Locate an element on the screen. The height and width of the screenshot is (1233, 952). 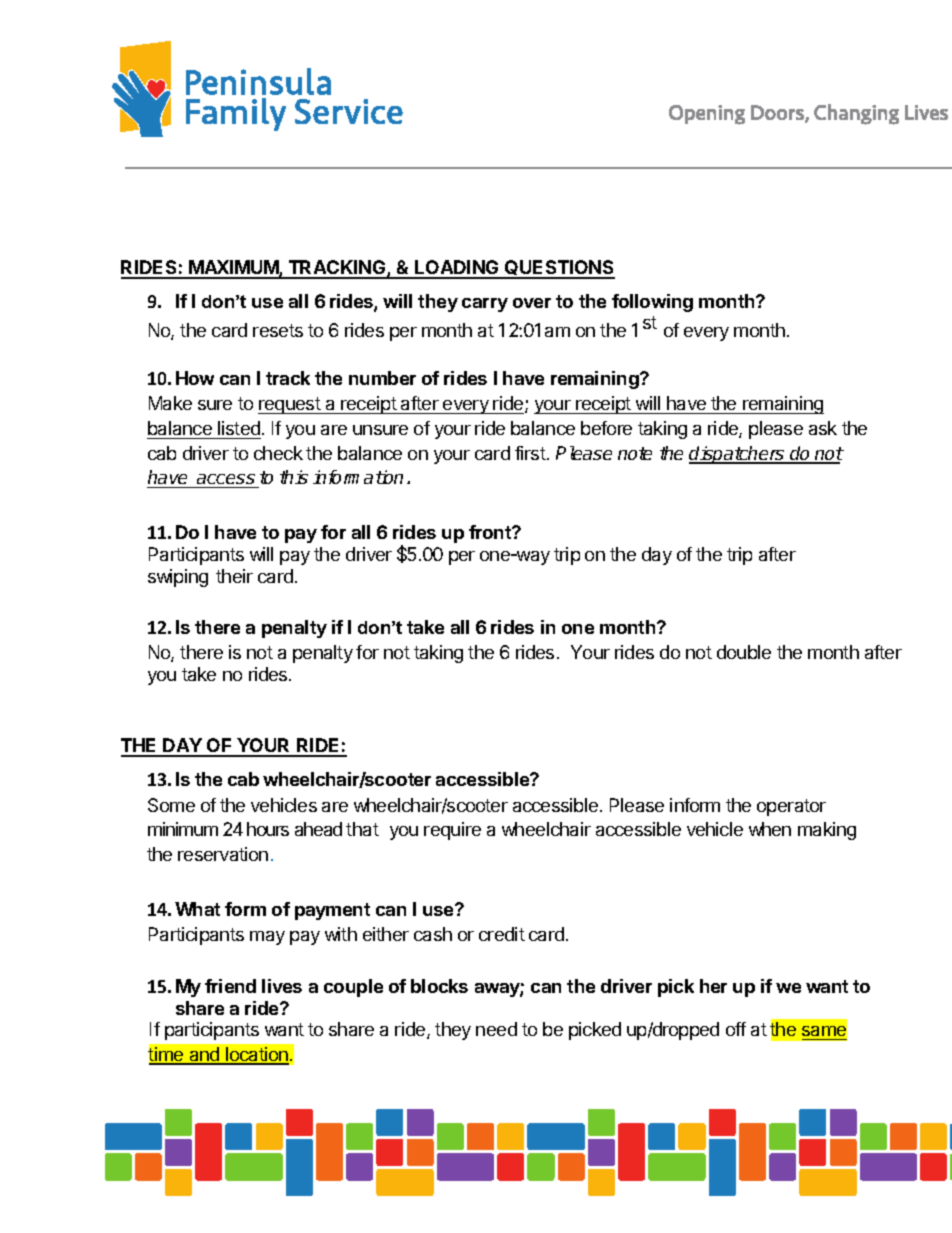
require is located at coordinates (452, 831).
